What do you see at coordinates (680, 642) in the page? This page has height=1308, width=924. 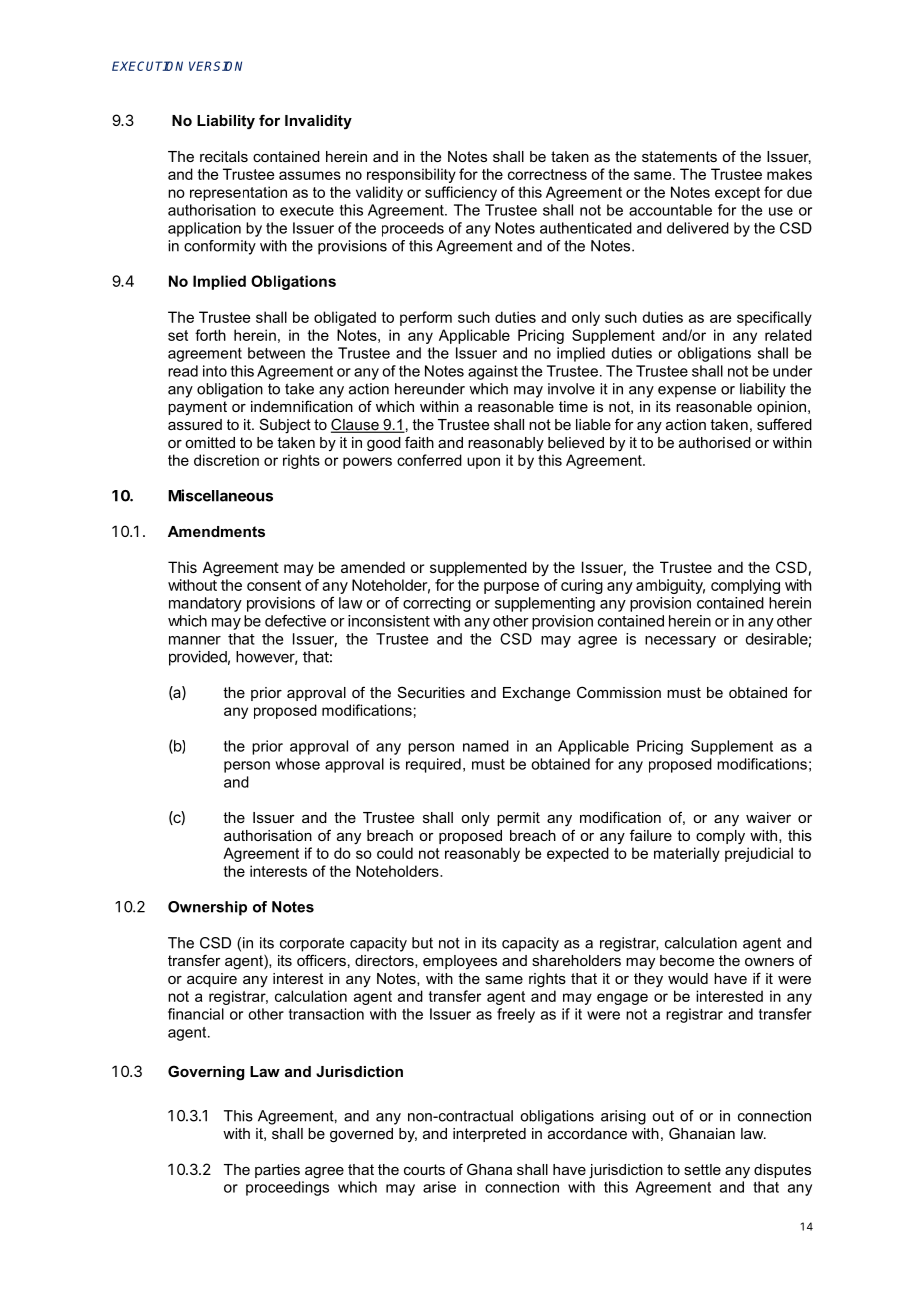 I see `necessary` at bounding box center [680, 642].
